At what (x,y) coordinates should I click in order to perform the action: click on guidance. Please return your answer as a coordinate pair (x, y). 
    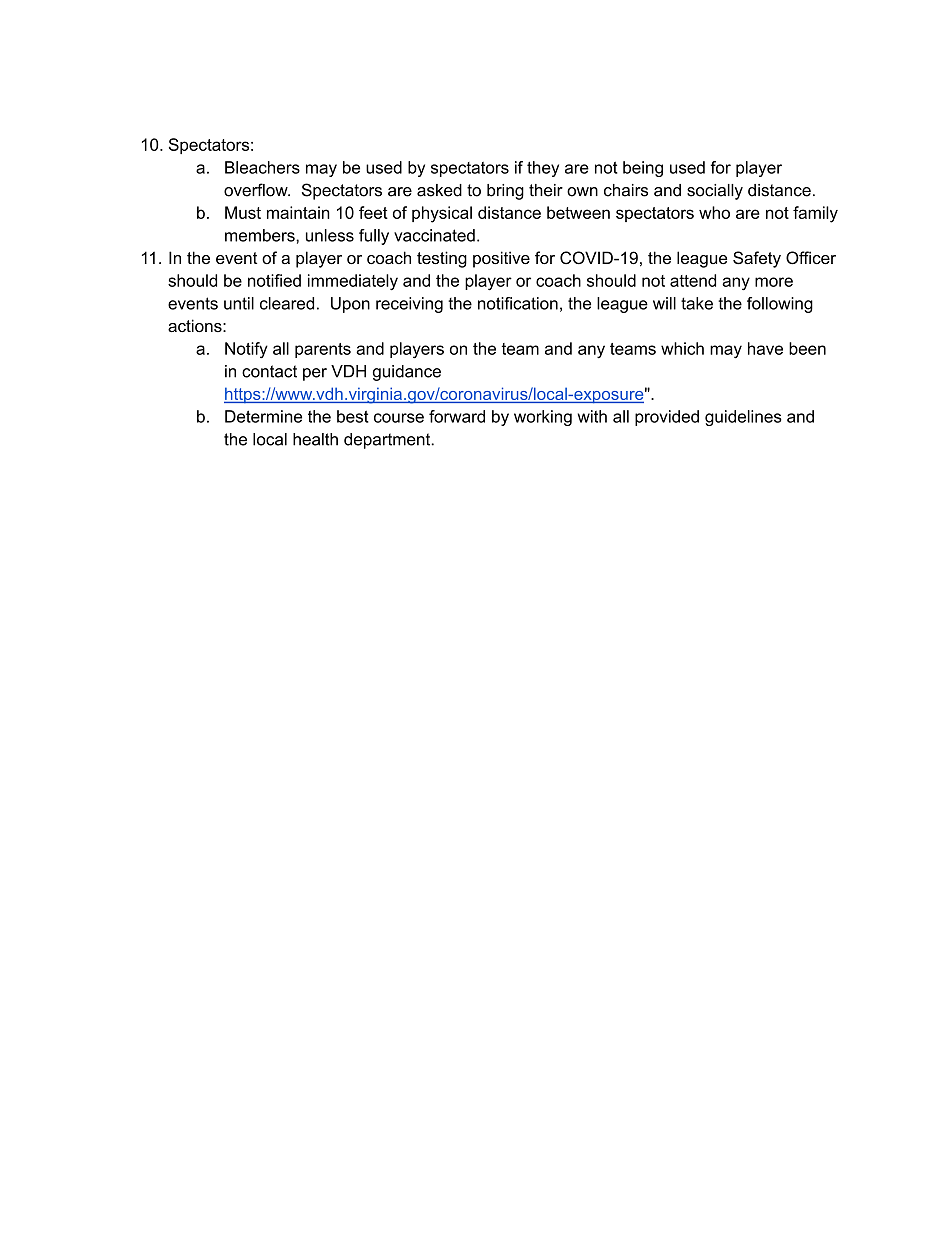
    Looking at the image, I should click on (407, 373).
